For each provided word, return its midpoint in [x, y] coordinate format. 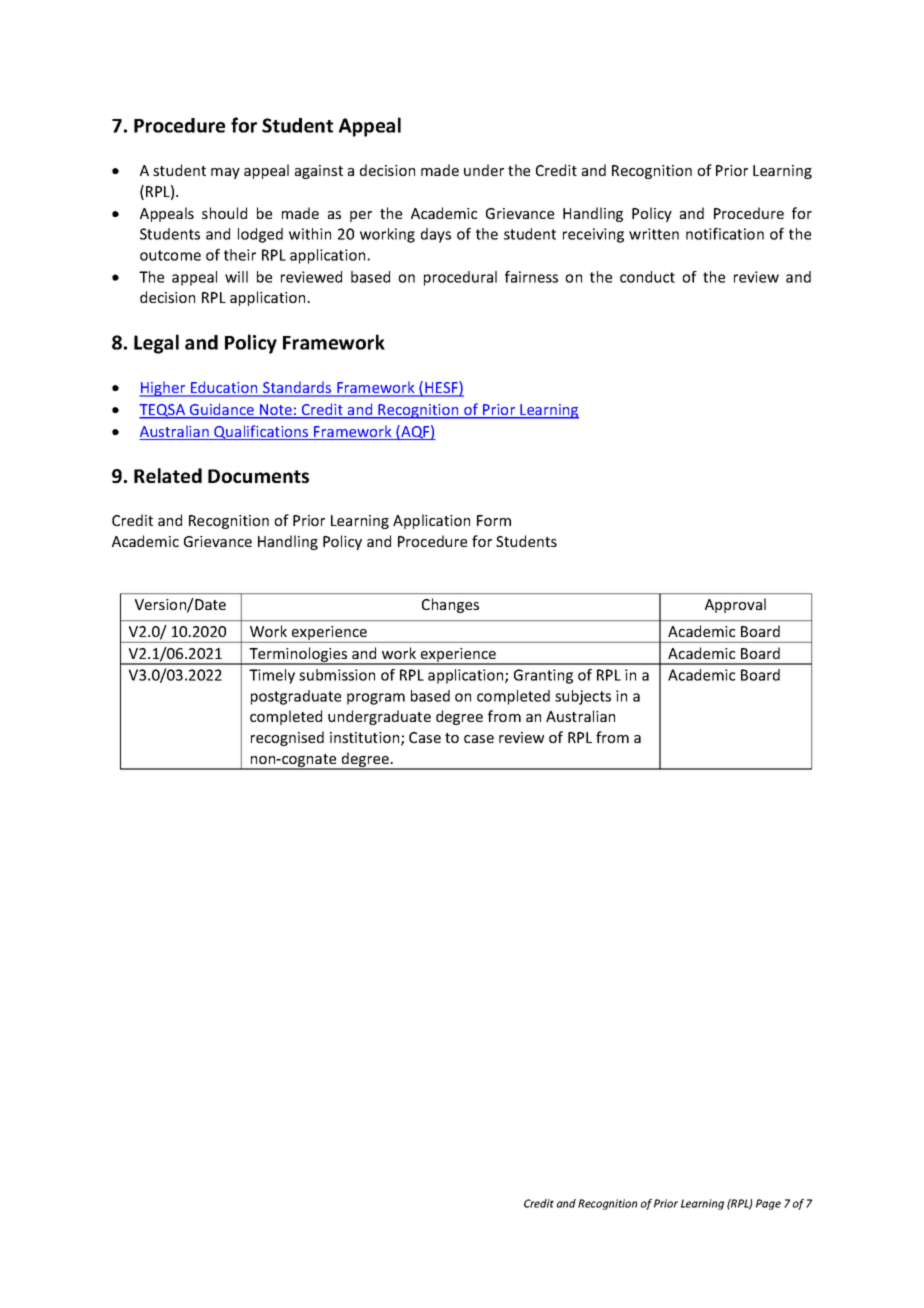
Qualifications [261, 432]
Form [494, 520]
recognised [287, 738]
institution [366, 739]
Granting [543, 676]
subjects [583, 697]
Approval [735, 605]
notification [725, 234]
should [224, 213]
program [376, 699]
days [436, 235]
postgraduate [296, 697]
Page [768, 1204]
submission [337, 675]
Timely [272, 676]
